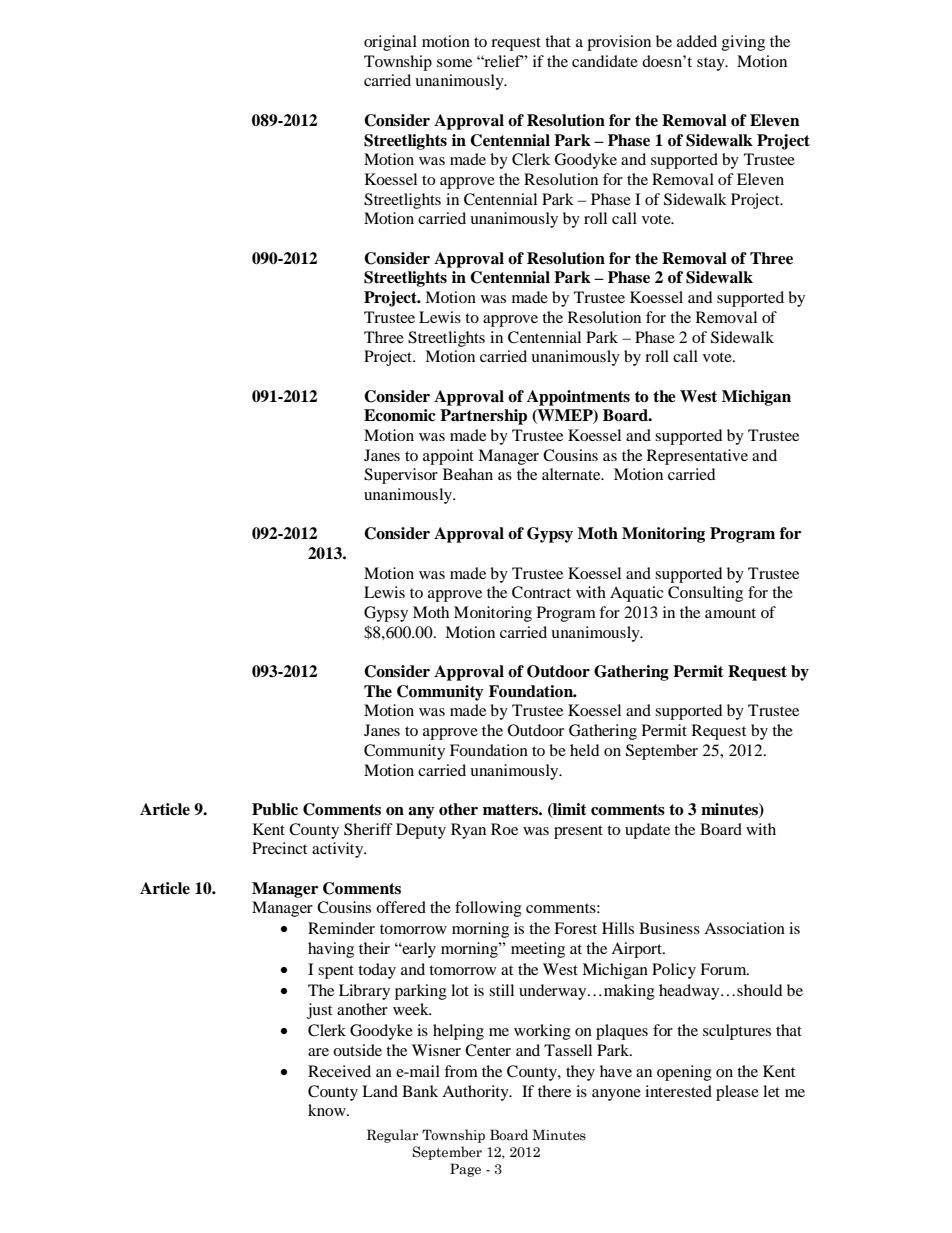 This document has width=952, height=1233. What do you see at coordinates (705, 594) in the document?
I see `Consulting` at bounding box center [705, 594].
